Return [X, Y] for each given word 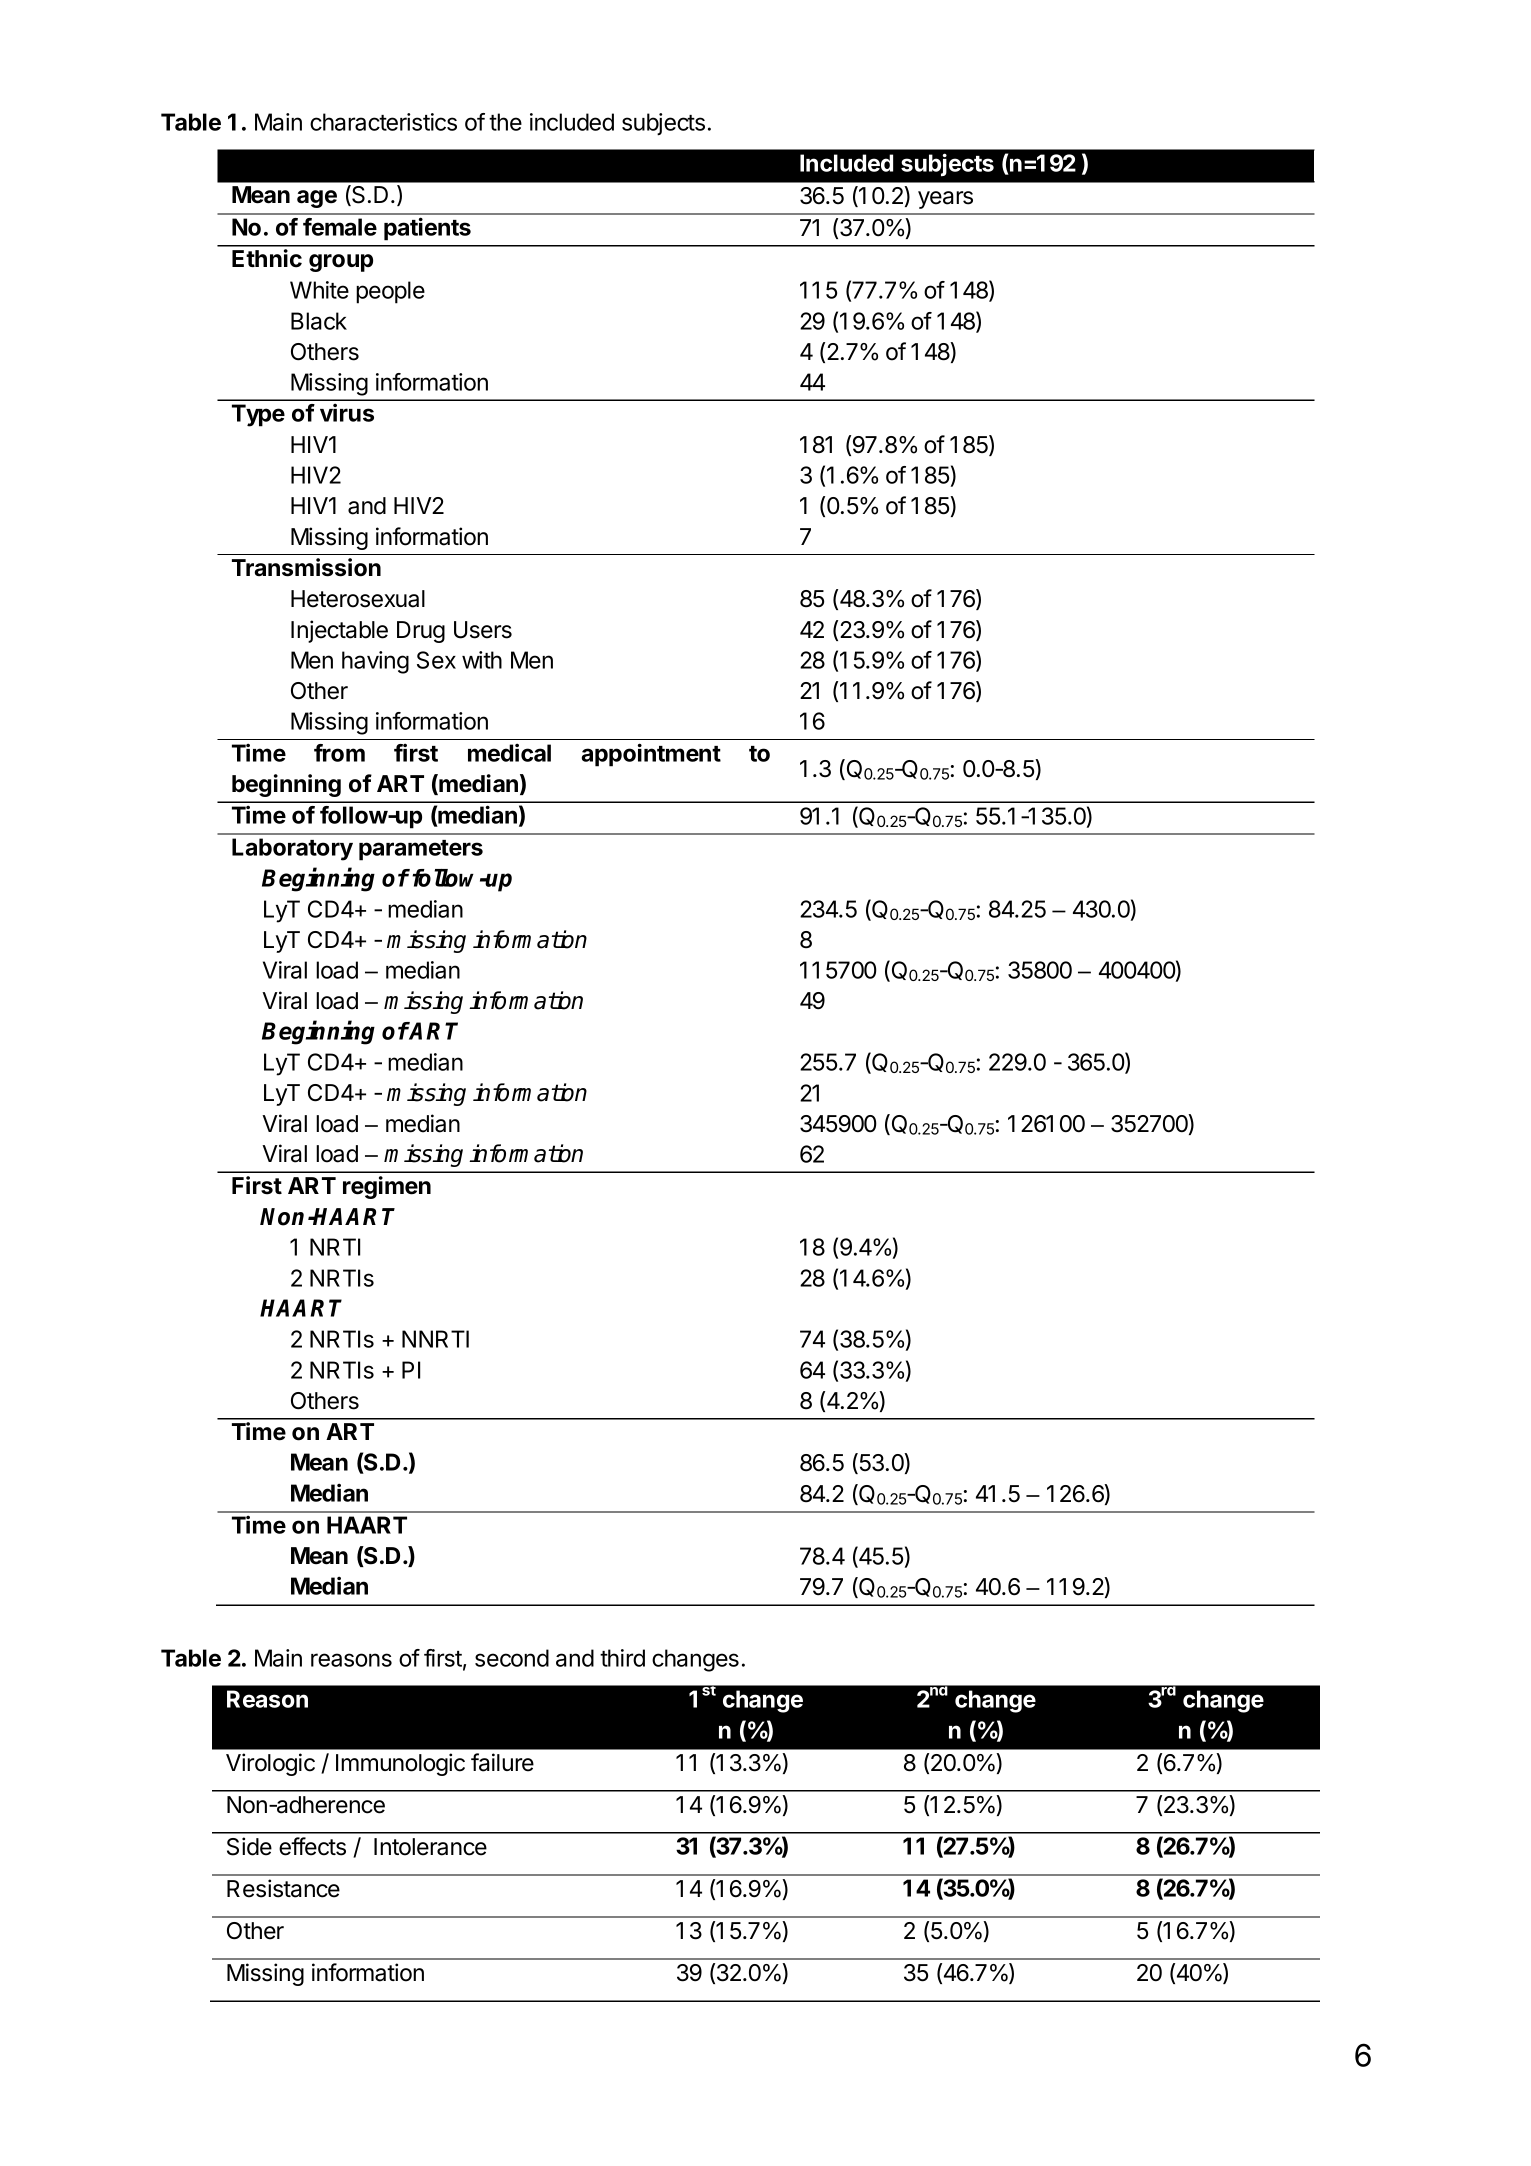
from [339, 753]
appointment [651, 755]
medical [509, 752]
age [317, 199]
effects [312, 1846]
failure [502, 1762]
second [512, 1658]
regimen [387, 1187]
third [622, 1658]
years [945, 200]
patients [427, 229]
